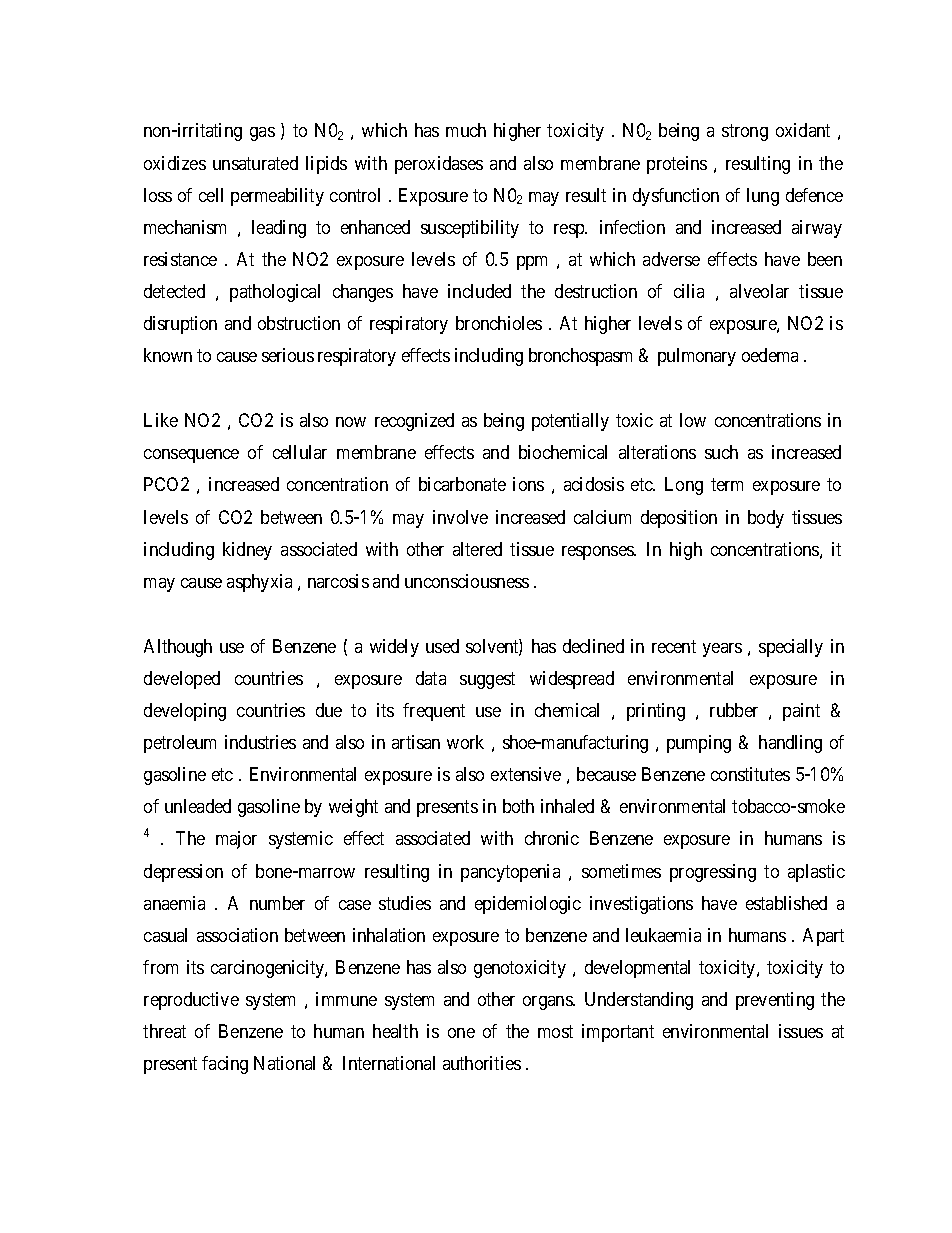 The width and height of the image is (952, 1233). I want to click on preventing, so click(775, 1001).
